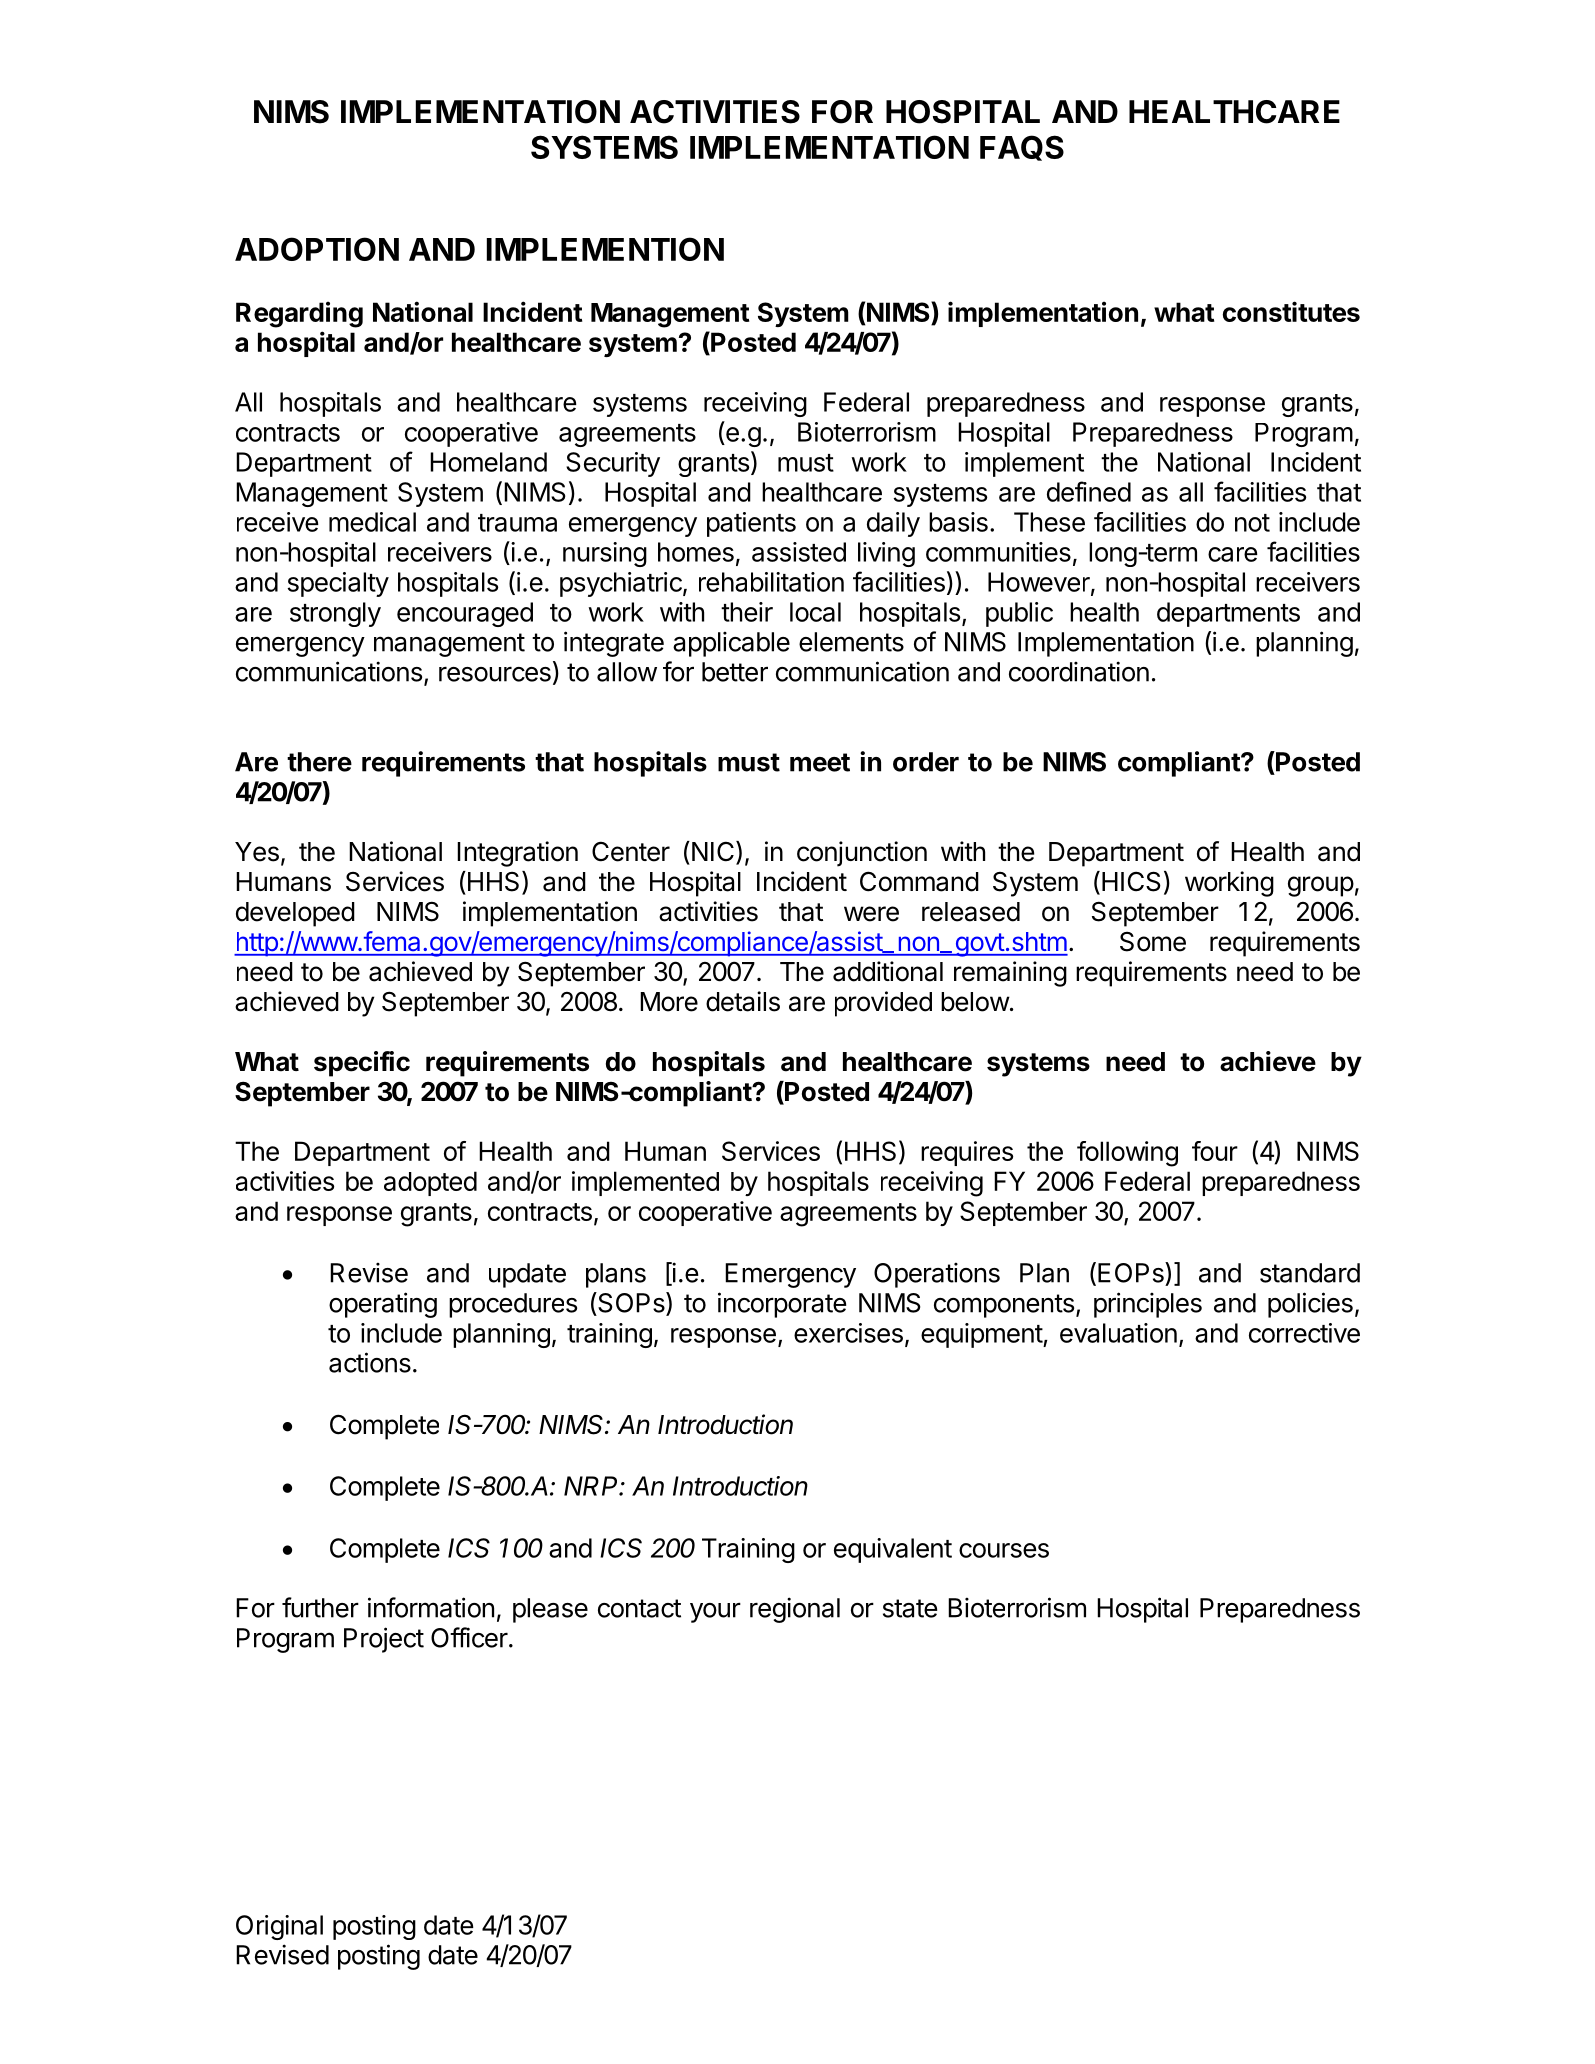 The width and height of the page is (1595, 2064). Describe the element at coordinates (383, 1305) in the page. I see `operating` at that location.
